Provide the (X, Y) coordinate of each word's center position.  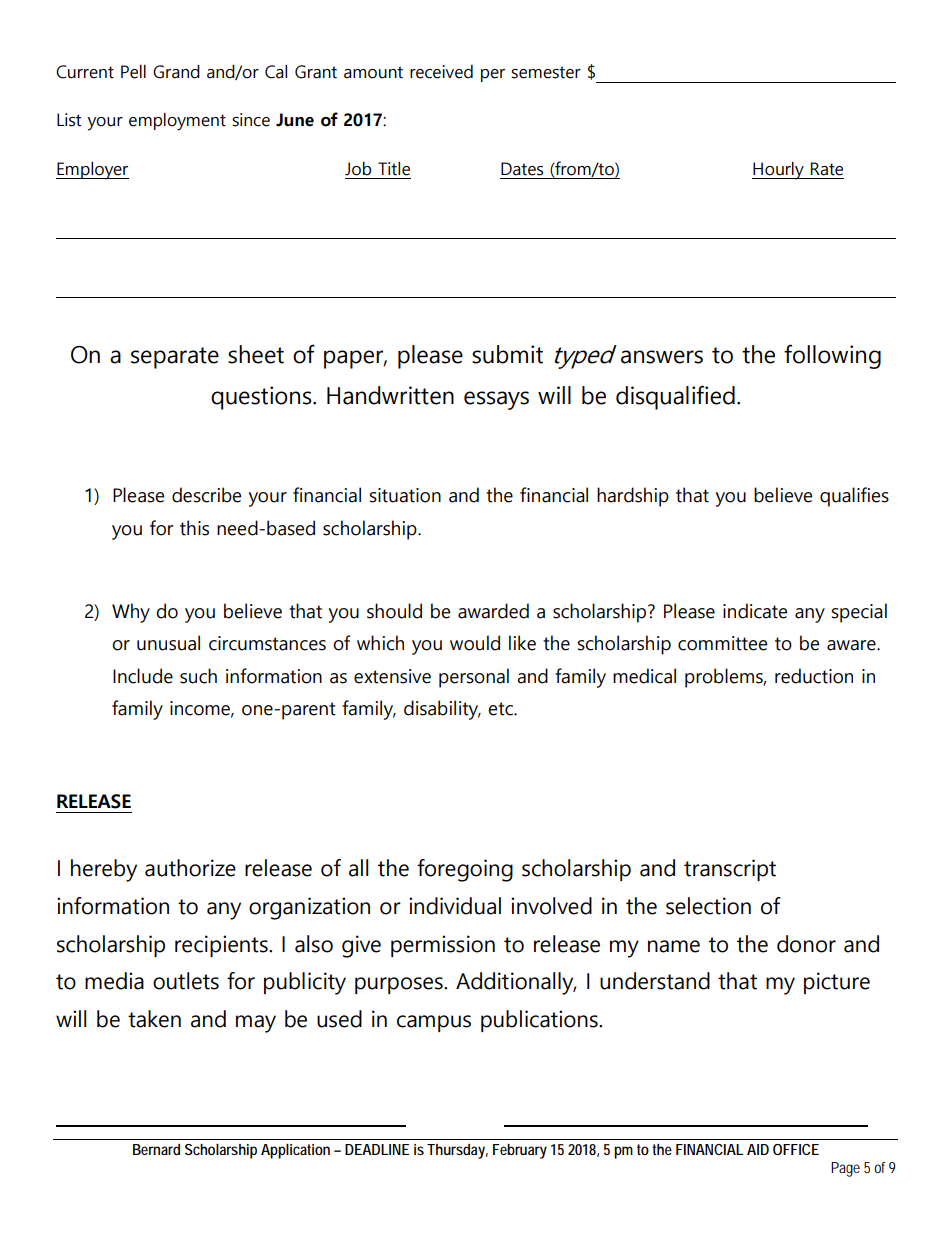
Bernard (156, 1149)
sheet (256, 354)
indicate (755, 611)
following (832, 356)
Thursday (456, 1151)
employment (177, 122)
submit (507, 354)
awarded (493, 611)
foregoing (465, 870)
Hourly (779, 171)
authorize (190, 868)
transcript (730, 870)
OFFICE (796, 1149)
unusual (168, 643)
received (441, 72)
